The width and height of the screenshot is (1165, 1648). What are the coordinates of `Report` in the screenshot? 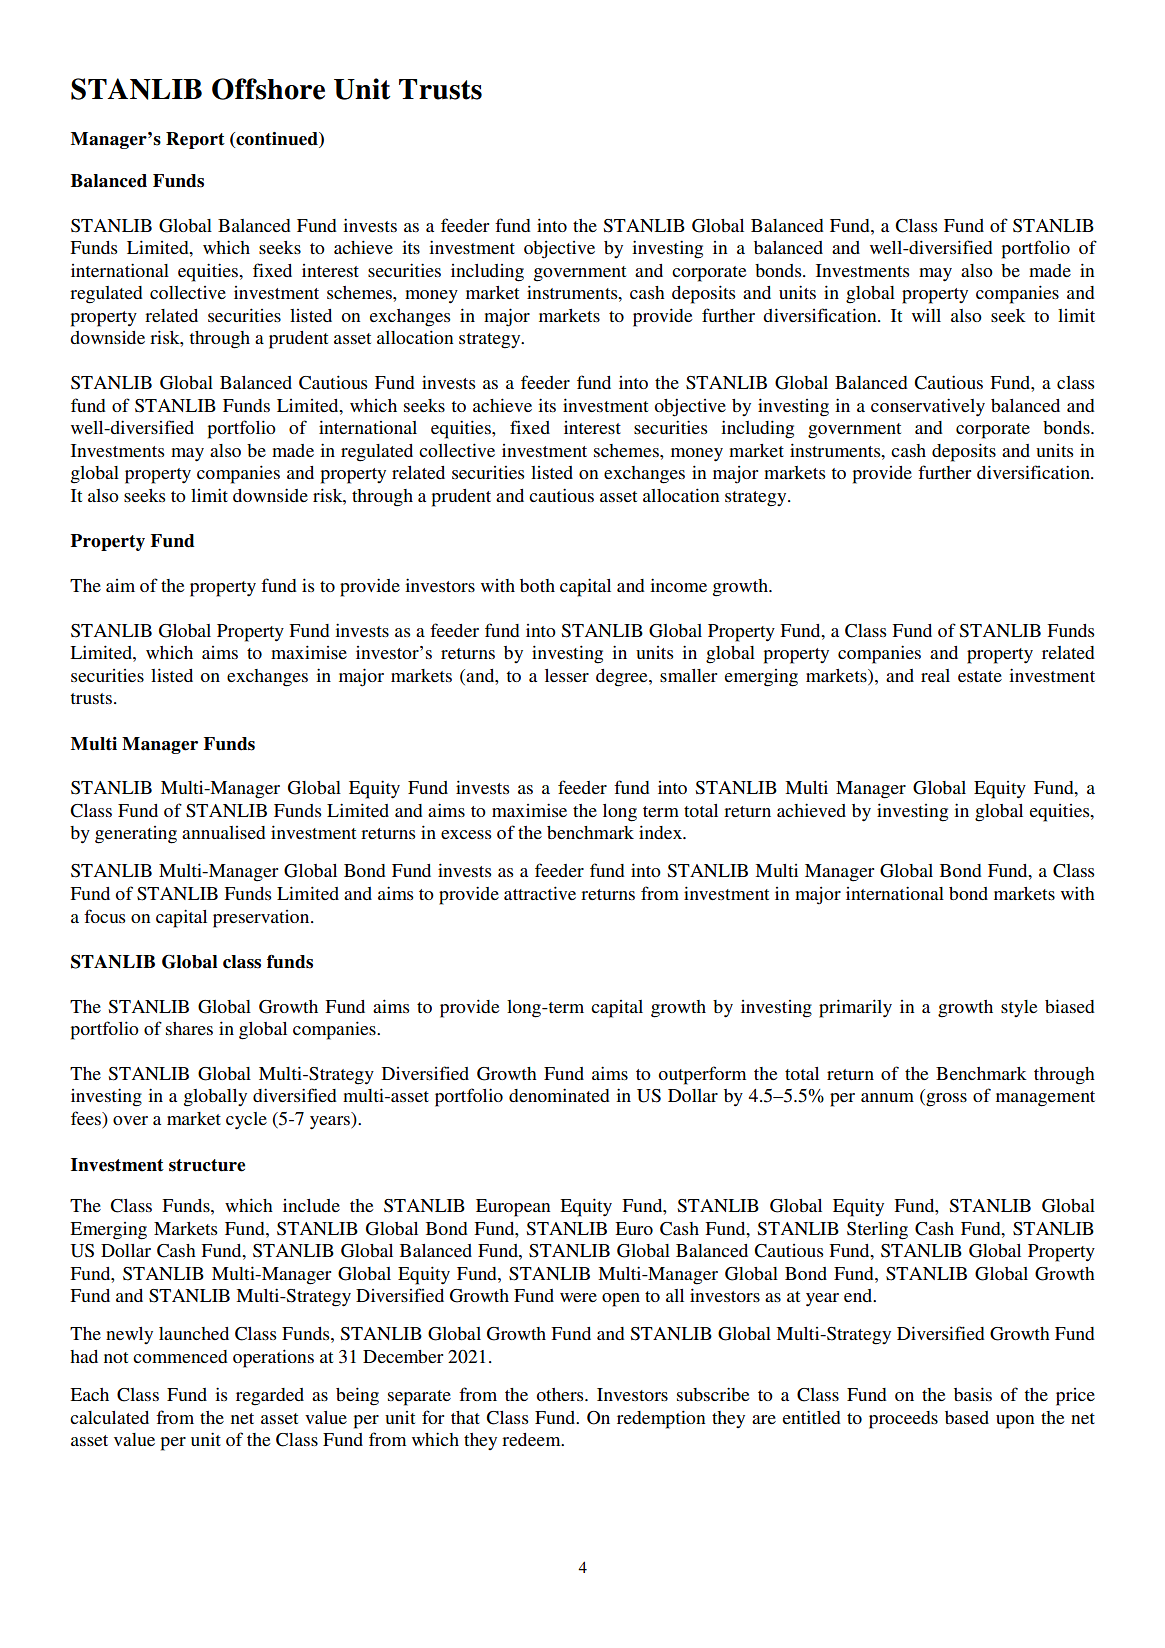 It's located at (195, 140).
